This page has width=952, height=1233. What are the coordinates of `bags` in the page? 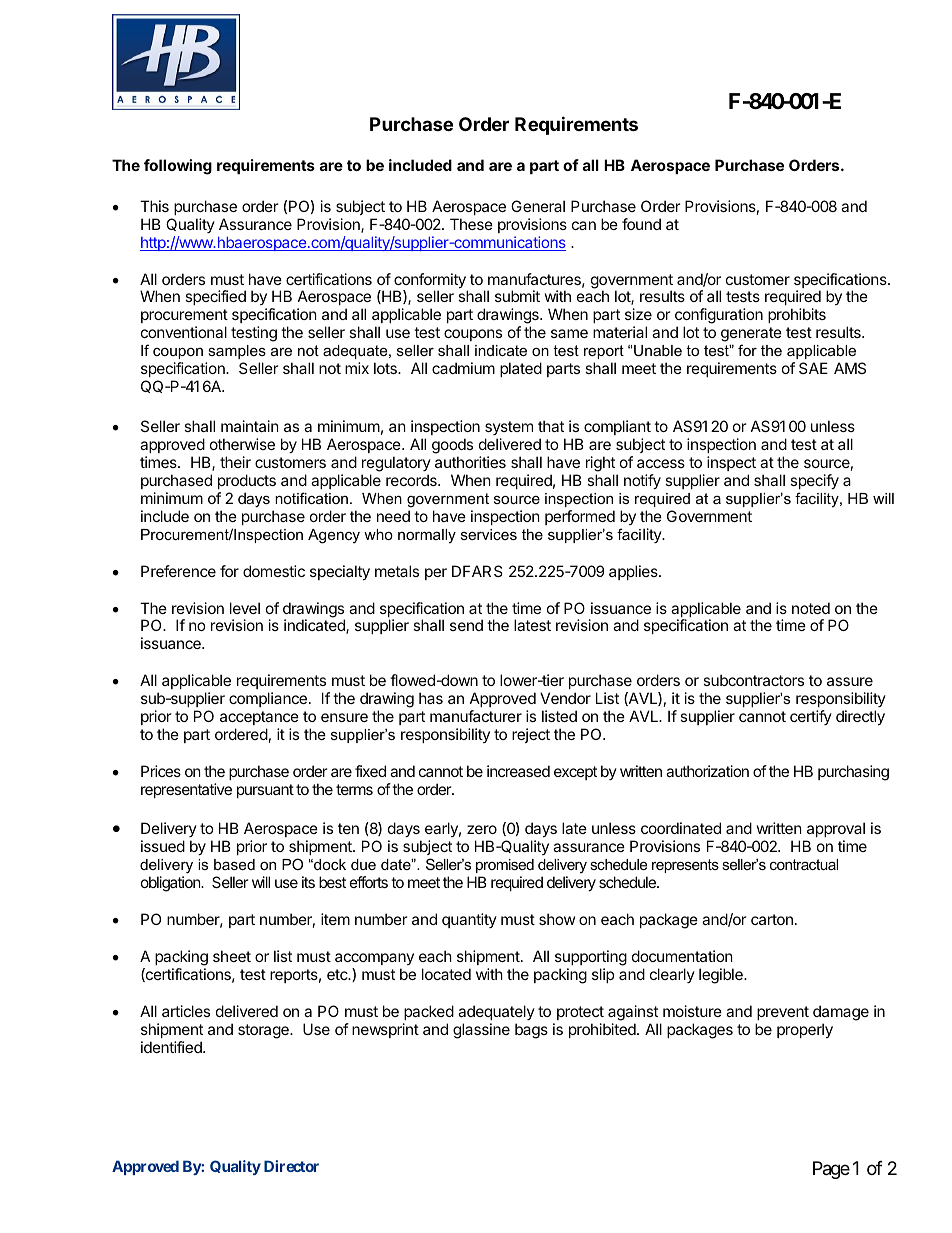 It's located at (531, 1031).
